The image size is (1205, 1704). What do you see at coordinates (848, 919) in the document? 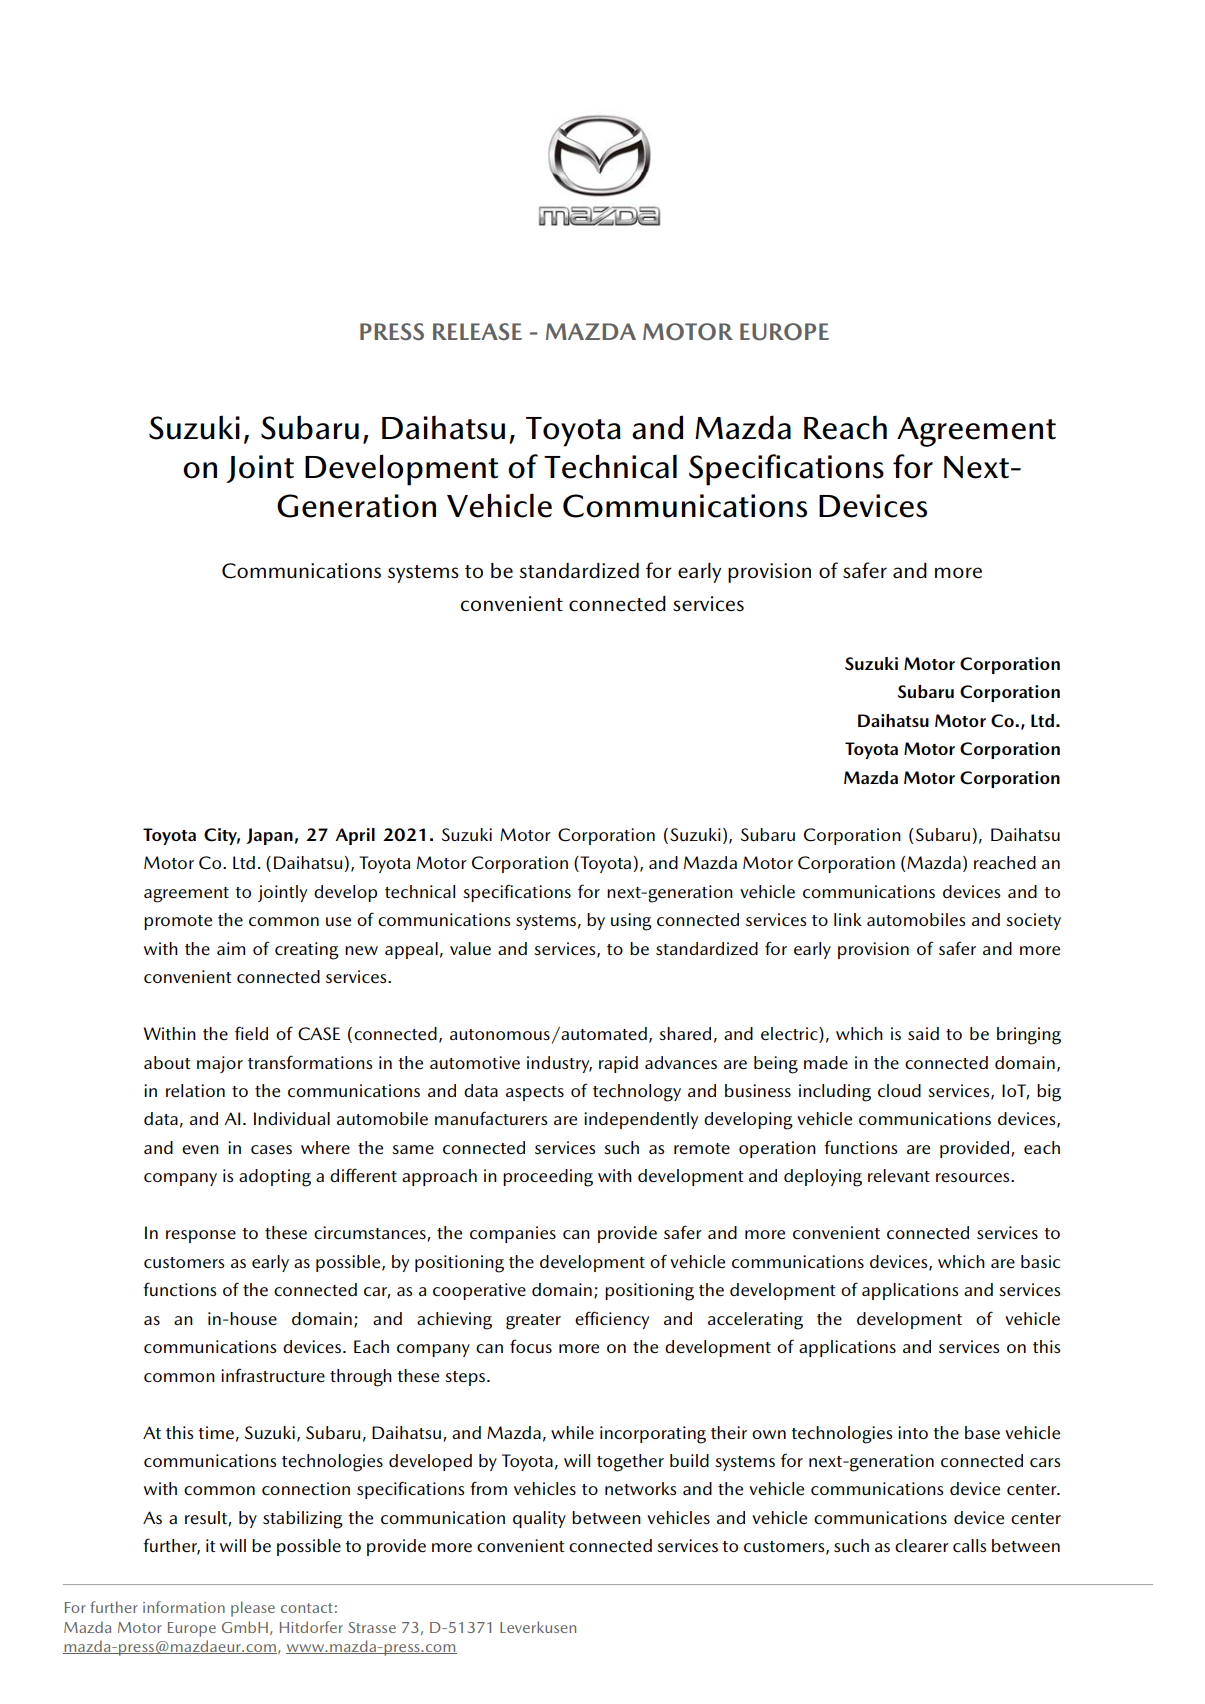
I see `link` at bounding box center [848, 919].
